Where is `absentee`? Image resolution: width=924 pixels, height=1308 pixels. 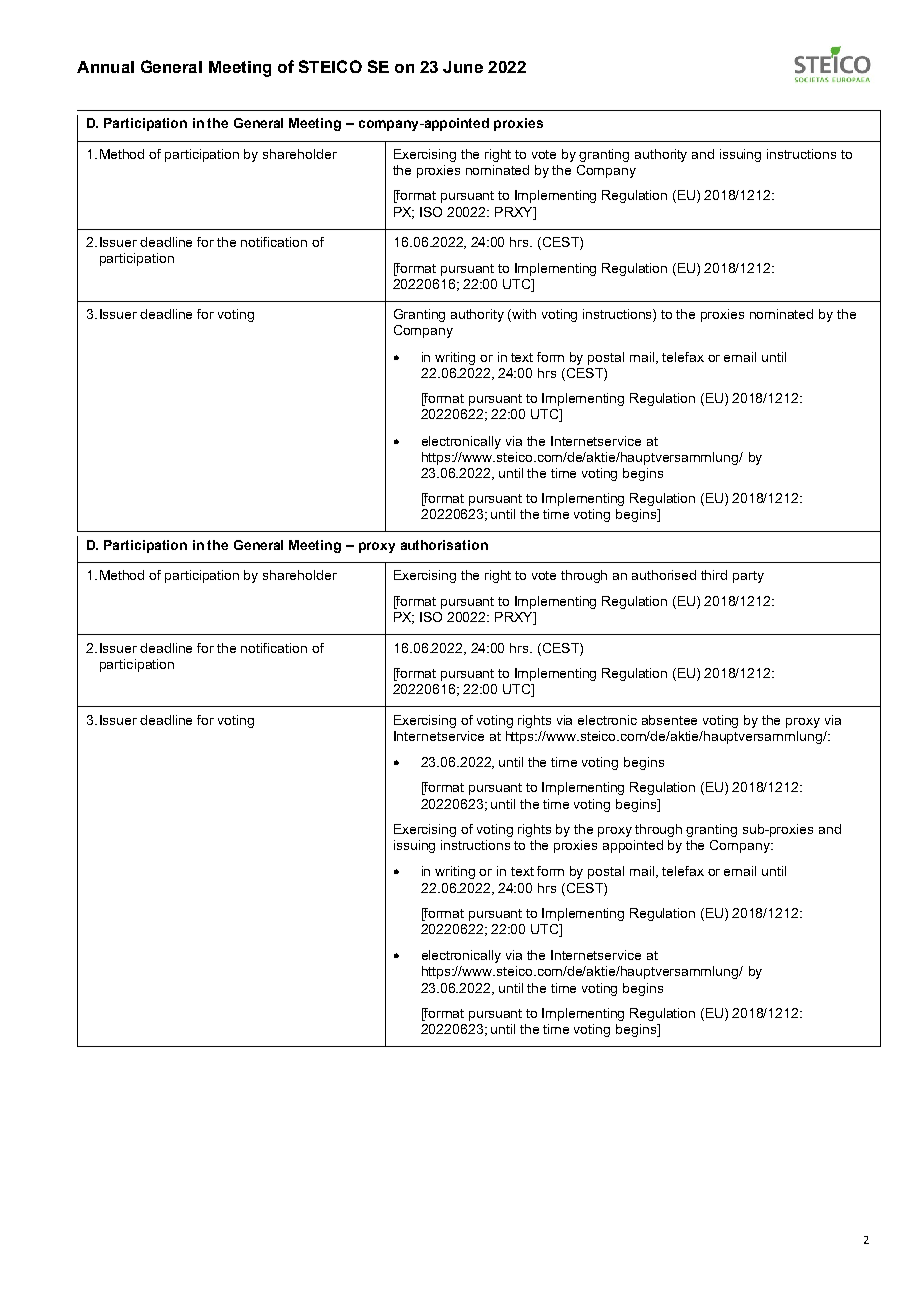
absentee is located at coordinates (669, 720).
